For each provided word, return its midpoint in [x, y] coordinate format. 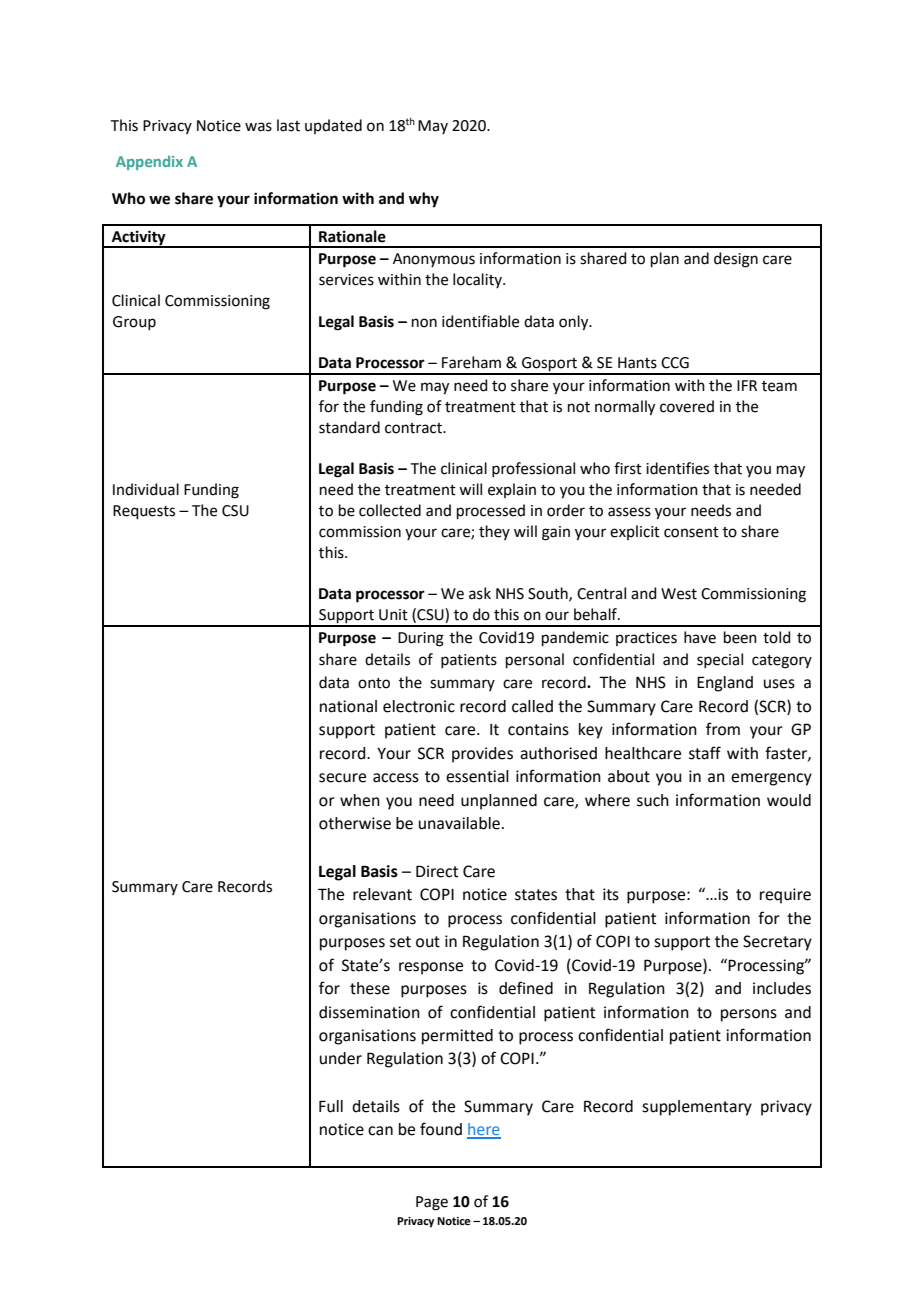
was [258, 127]
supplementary [697, 1108]
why [424, 200]
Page [432, 1203]
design [736, 260]
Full [331, 1106]
